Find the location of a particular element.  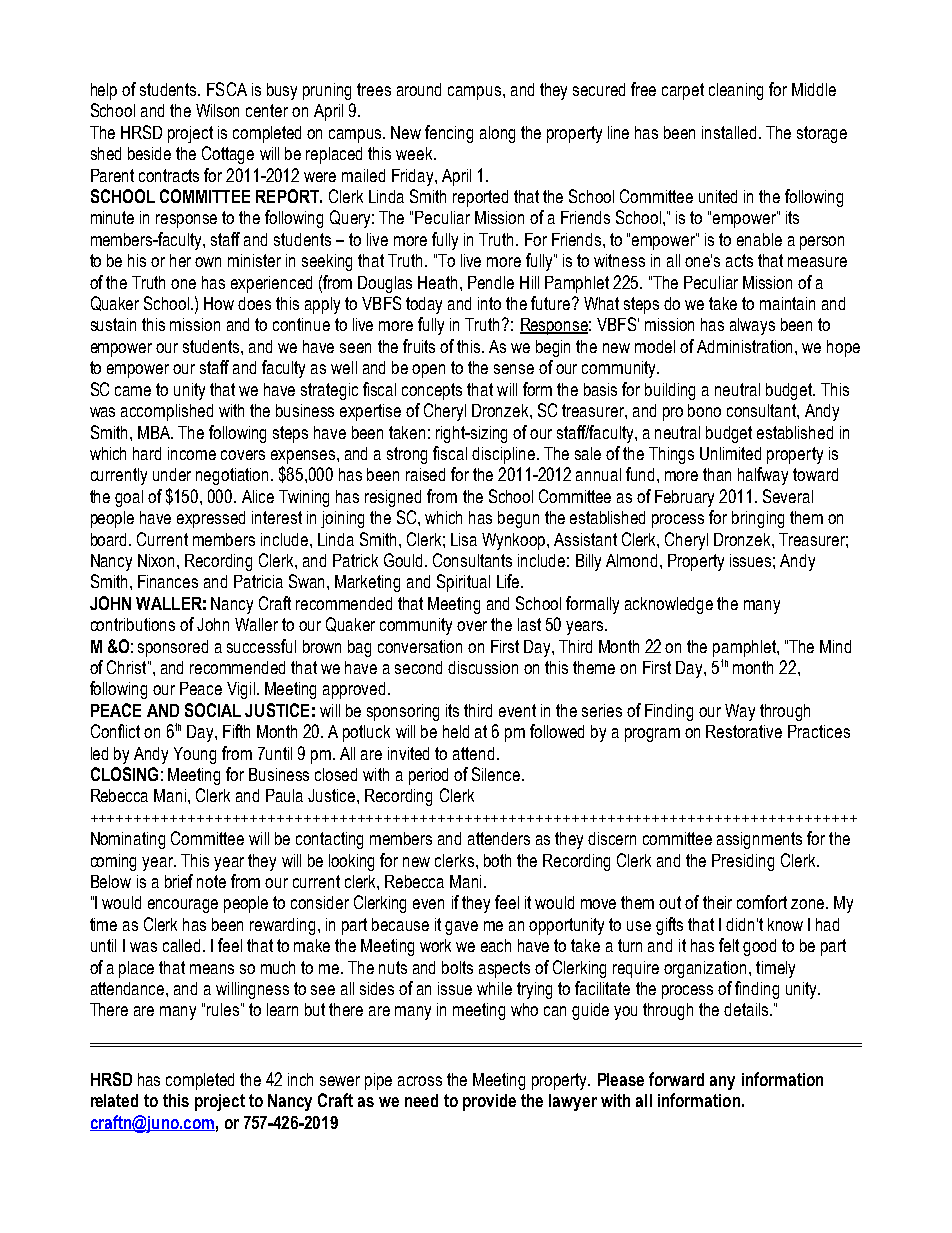

Restorative is located at coordinates (744, 731).
